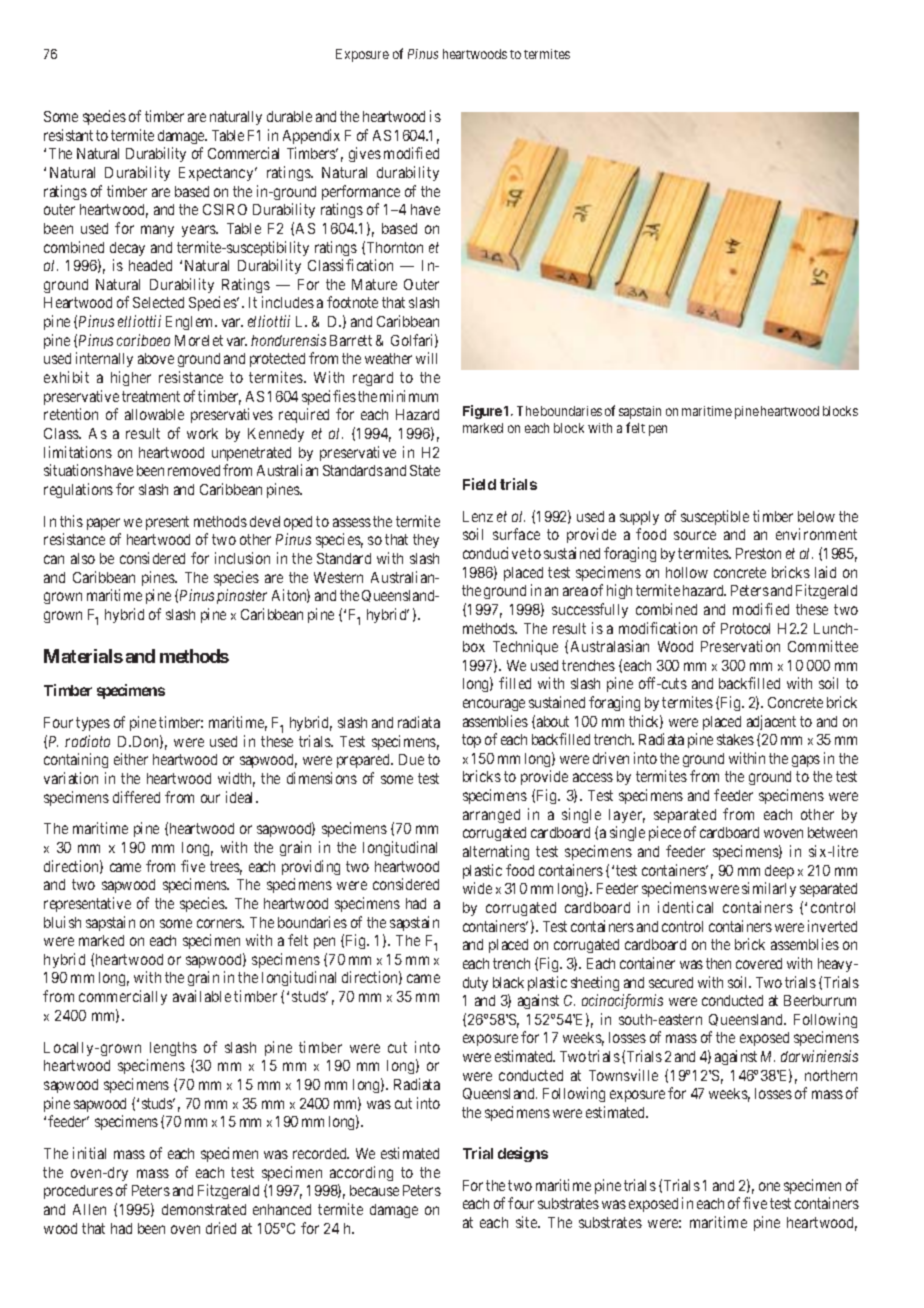 The width and height of the screenshot is (924, 1308). Describe the element at coordinates (374, 1190) in the screenshot. I see `because` at that location.
